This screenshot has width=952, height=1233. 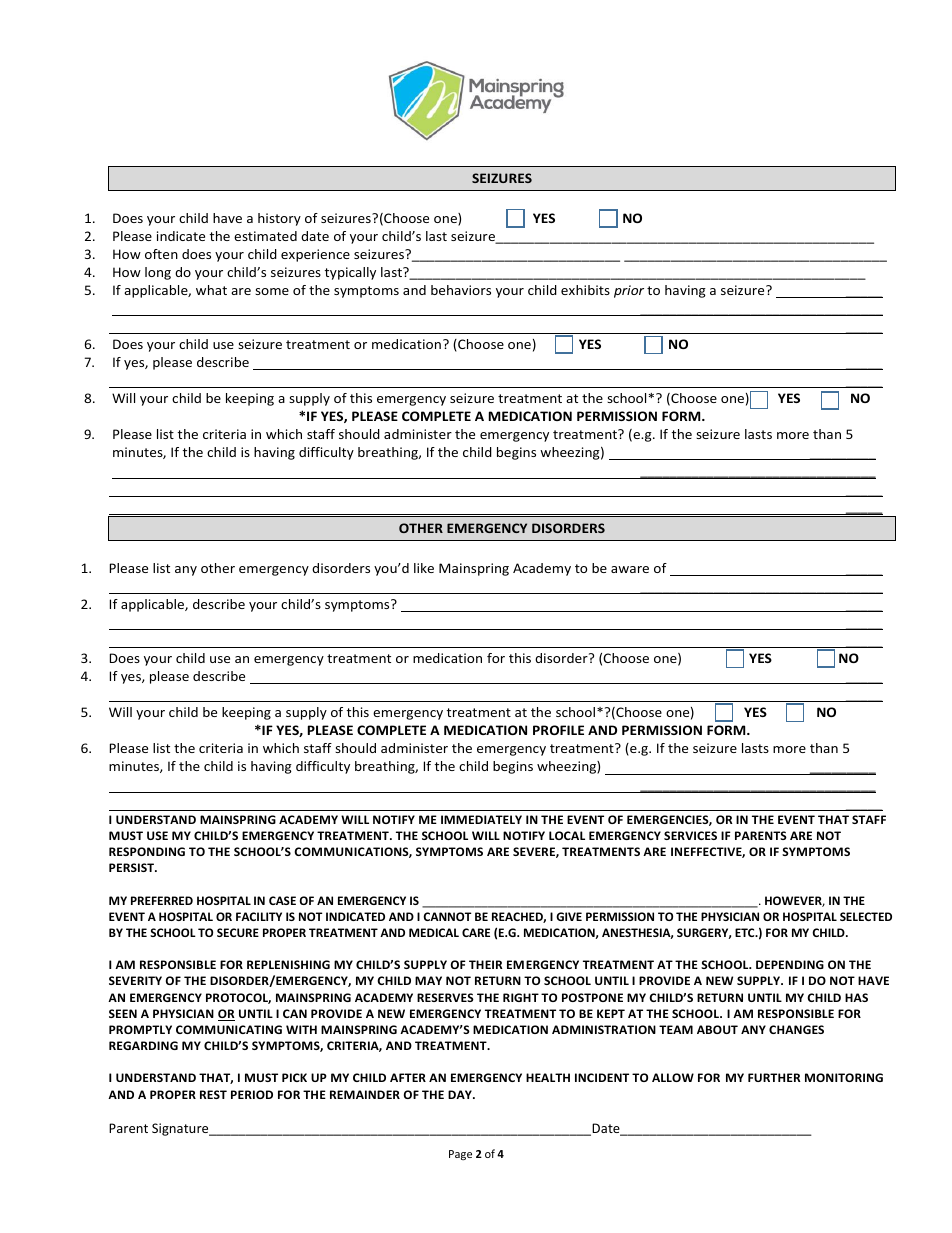 What do you see at coordinates (238, 932) in the screenshot?
I see `SECURE` at bounding box center [238, 932].
